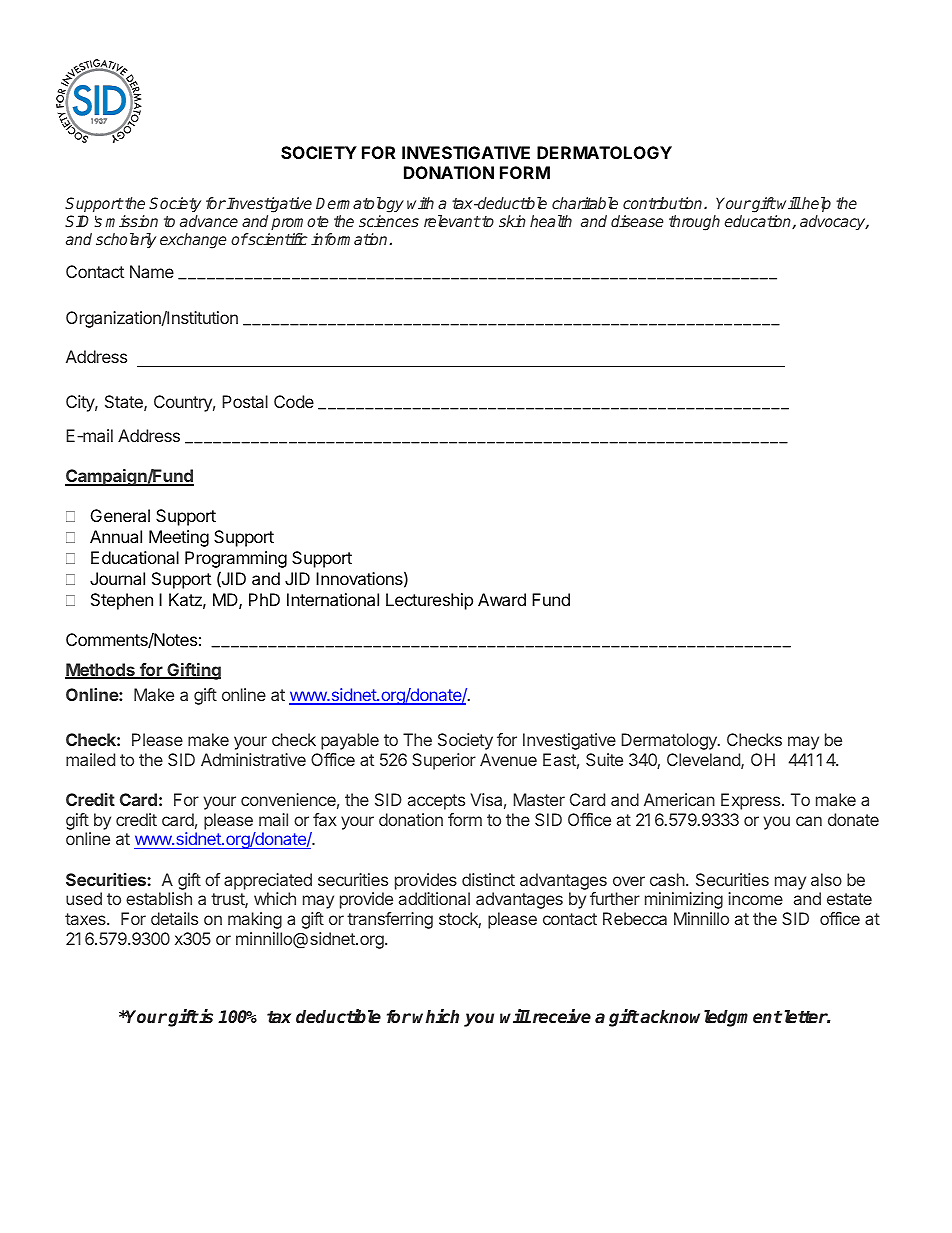 The image size is (952, 1233). I want to click on International, so click(333, 599).
